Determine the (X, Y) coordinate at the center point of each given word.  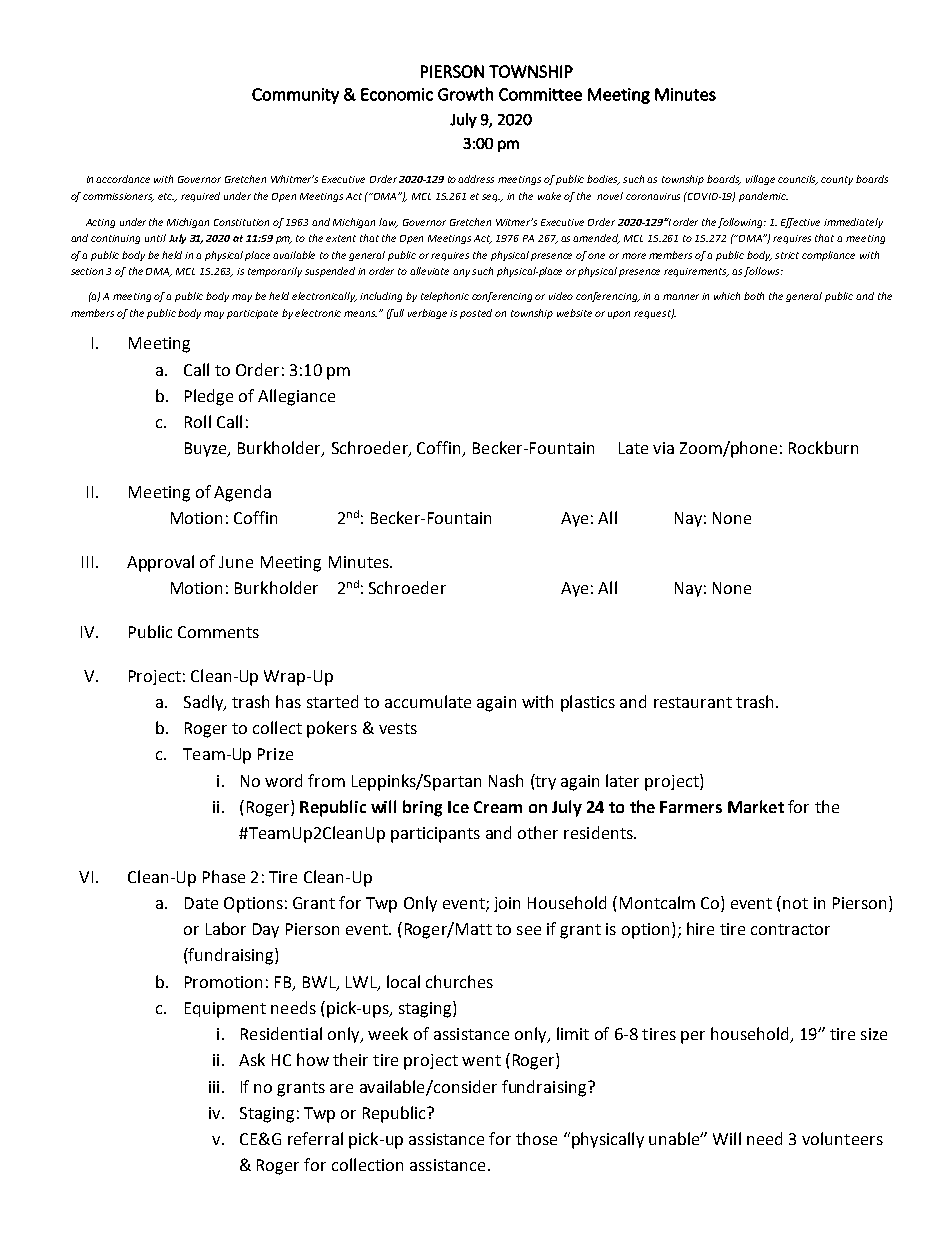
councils (798, 180)
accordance (123, 179)
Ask (252, 1059)
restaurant (693, 702)
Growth (465, 94)
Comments (218, 632)
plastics (588, 703)
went (481, 1060)
